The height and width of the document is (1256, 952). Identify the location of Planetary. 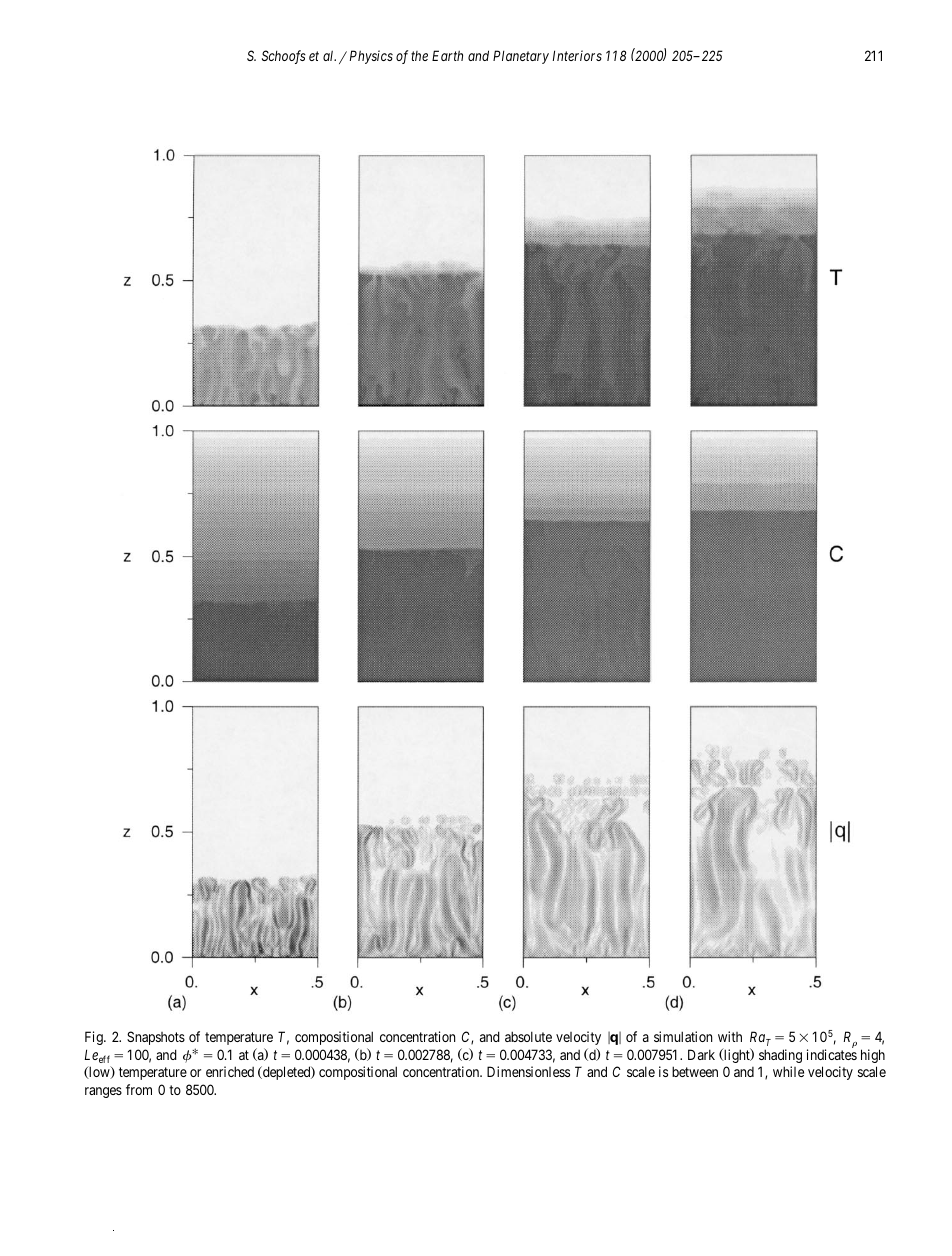
(521, 57).
